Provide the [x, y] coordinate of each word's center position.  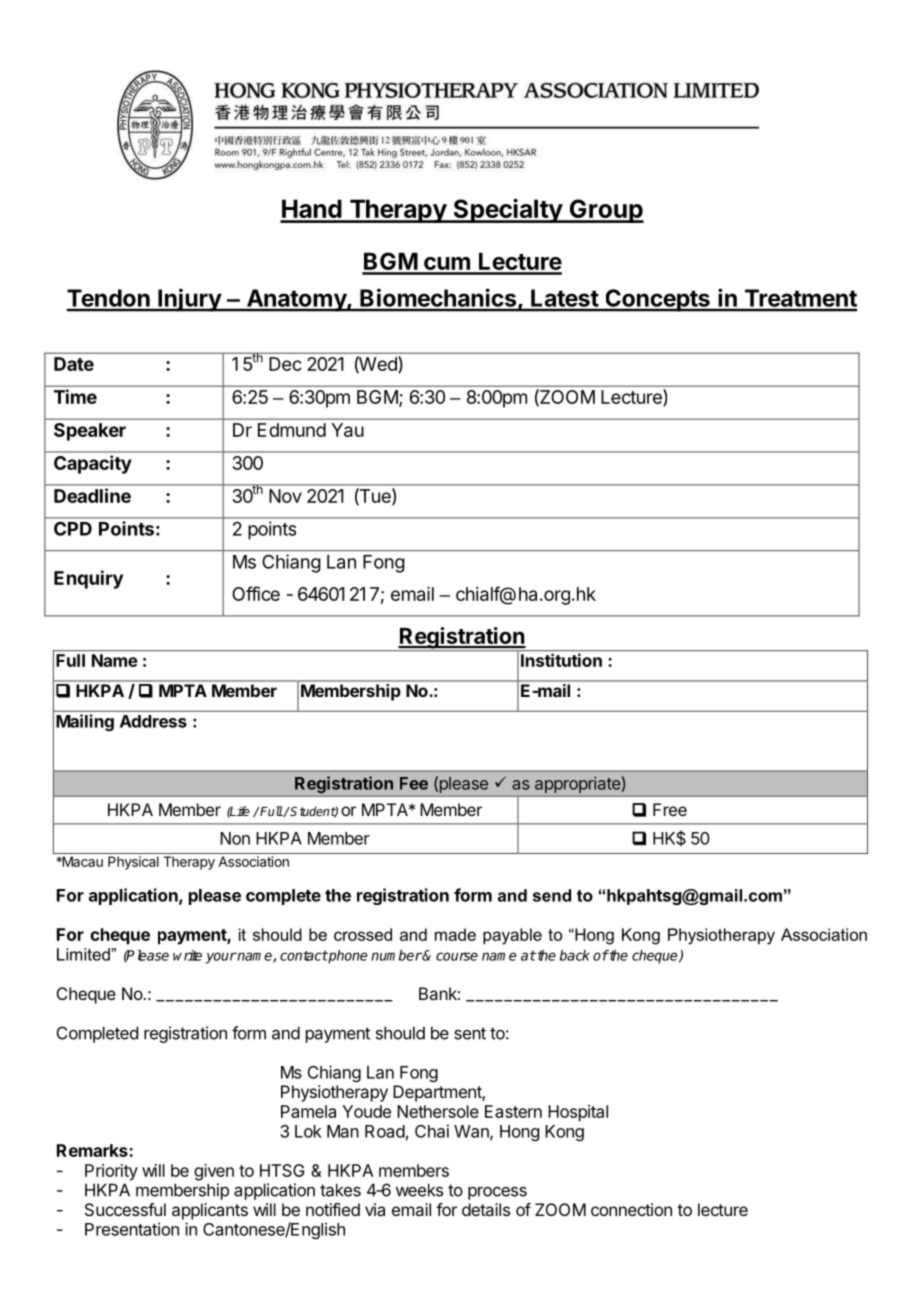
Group [605, 211]
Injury [189, 300]
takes [340, 1190]
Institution [561, 660]
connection [631, 1209]
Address [153, 721]
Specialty [507, 210]
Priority [111, 1172]
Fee [414, 783]
